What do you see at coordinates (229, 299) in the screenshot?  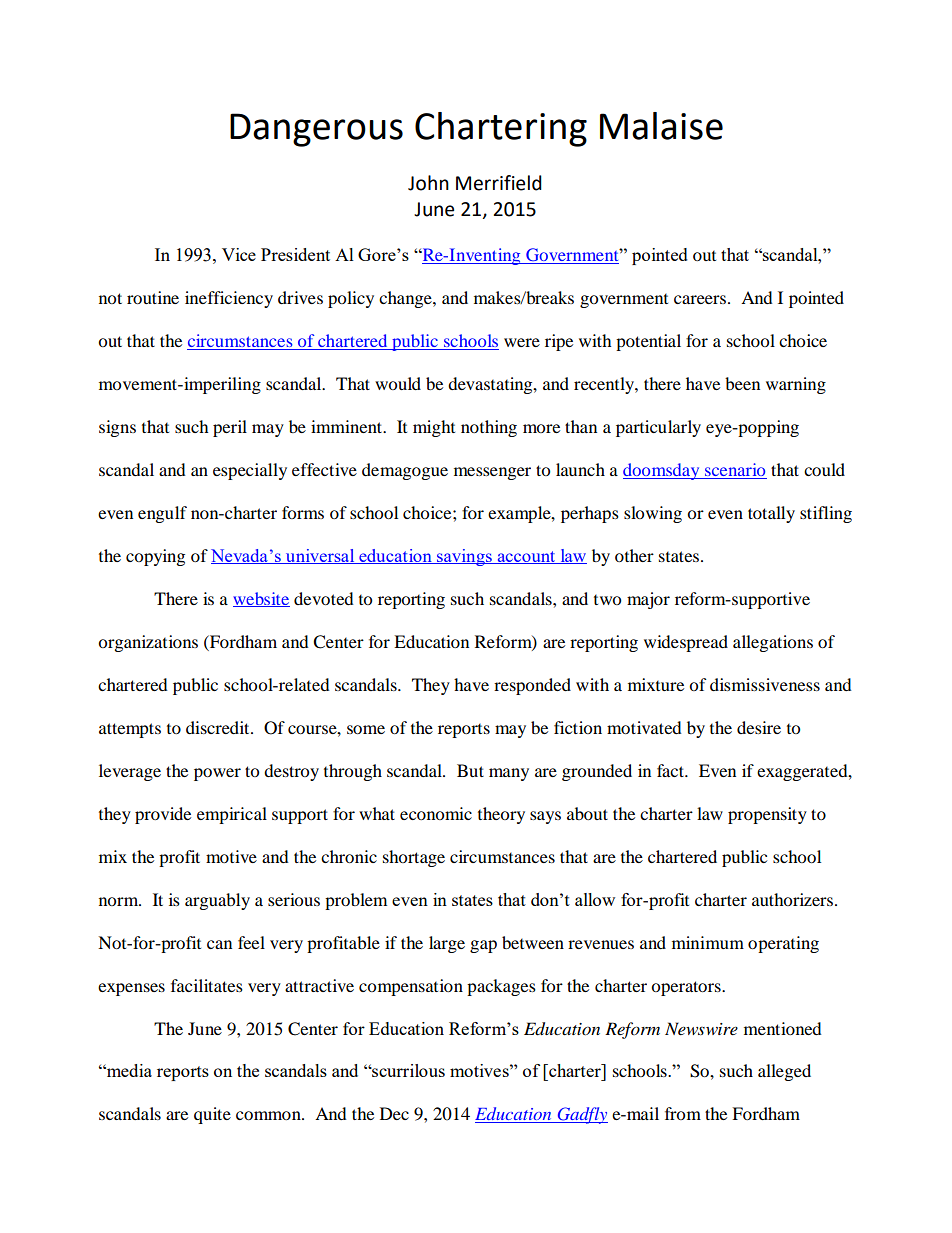 I see `inefficiency` at bounding box center [229, 299].
